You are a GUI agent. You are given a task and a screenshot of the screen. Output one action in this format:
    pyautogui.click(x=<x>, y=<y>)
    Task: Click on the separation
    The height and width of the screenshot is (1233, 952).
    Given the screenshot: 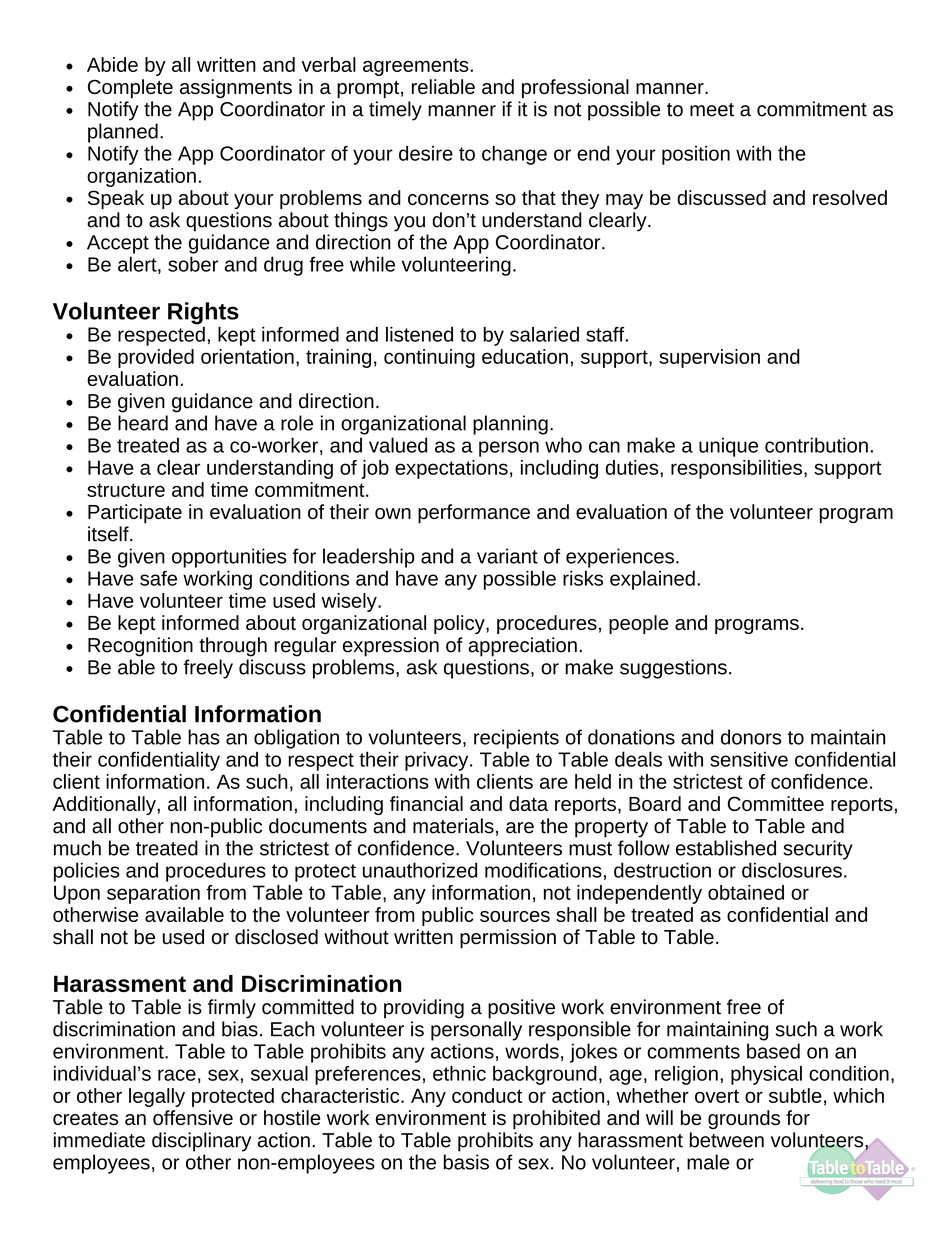 What is the action you would take?
    pyautogui.click(x=153, y=894)
